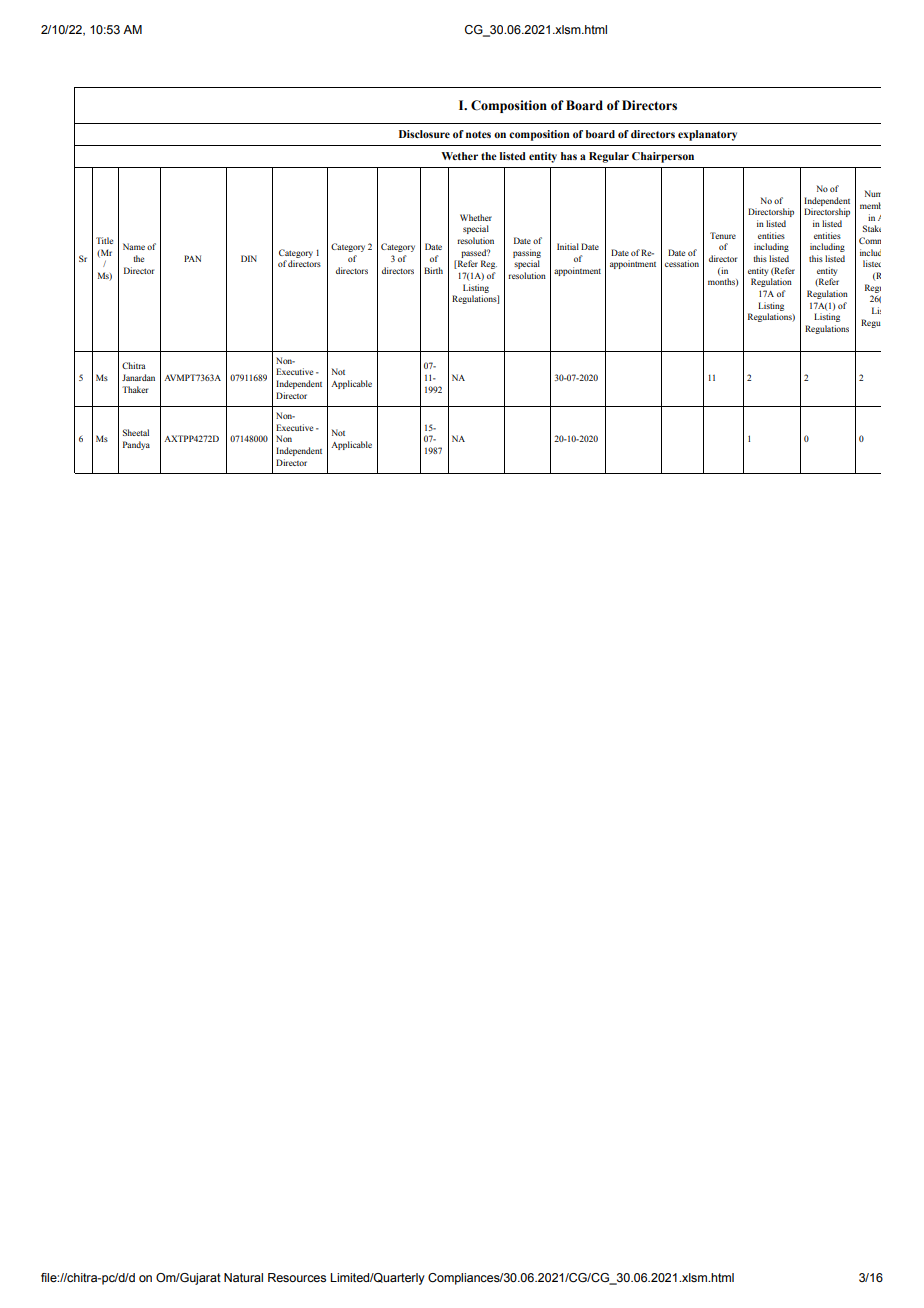 The image size is (924, 1308). I want to click on Natural, so click(243, 1277).
